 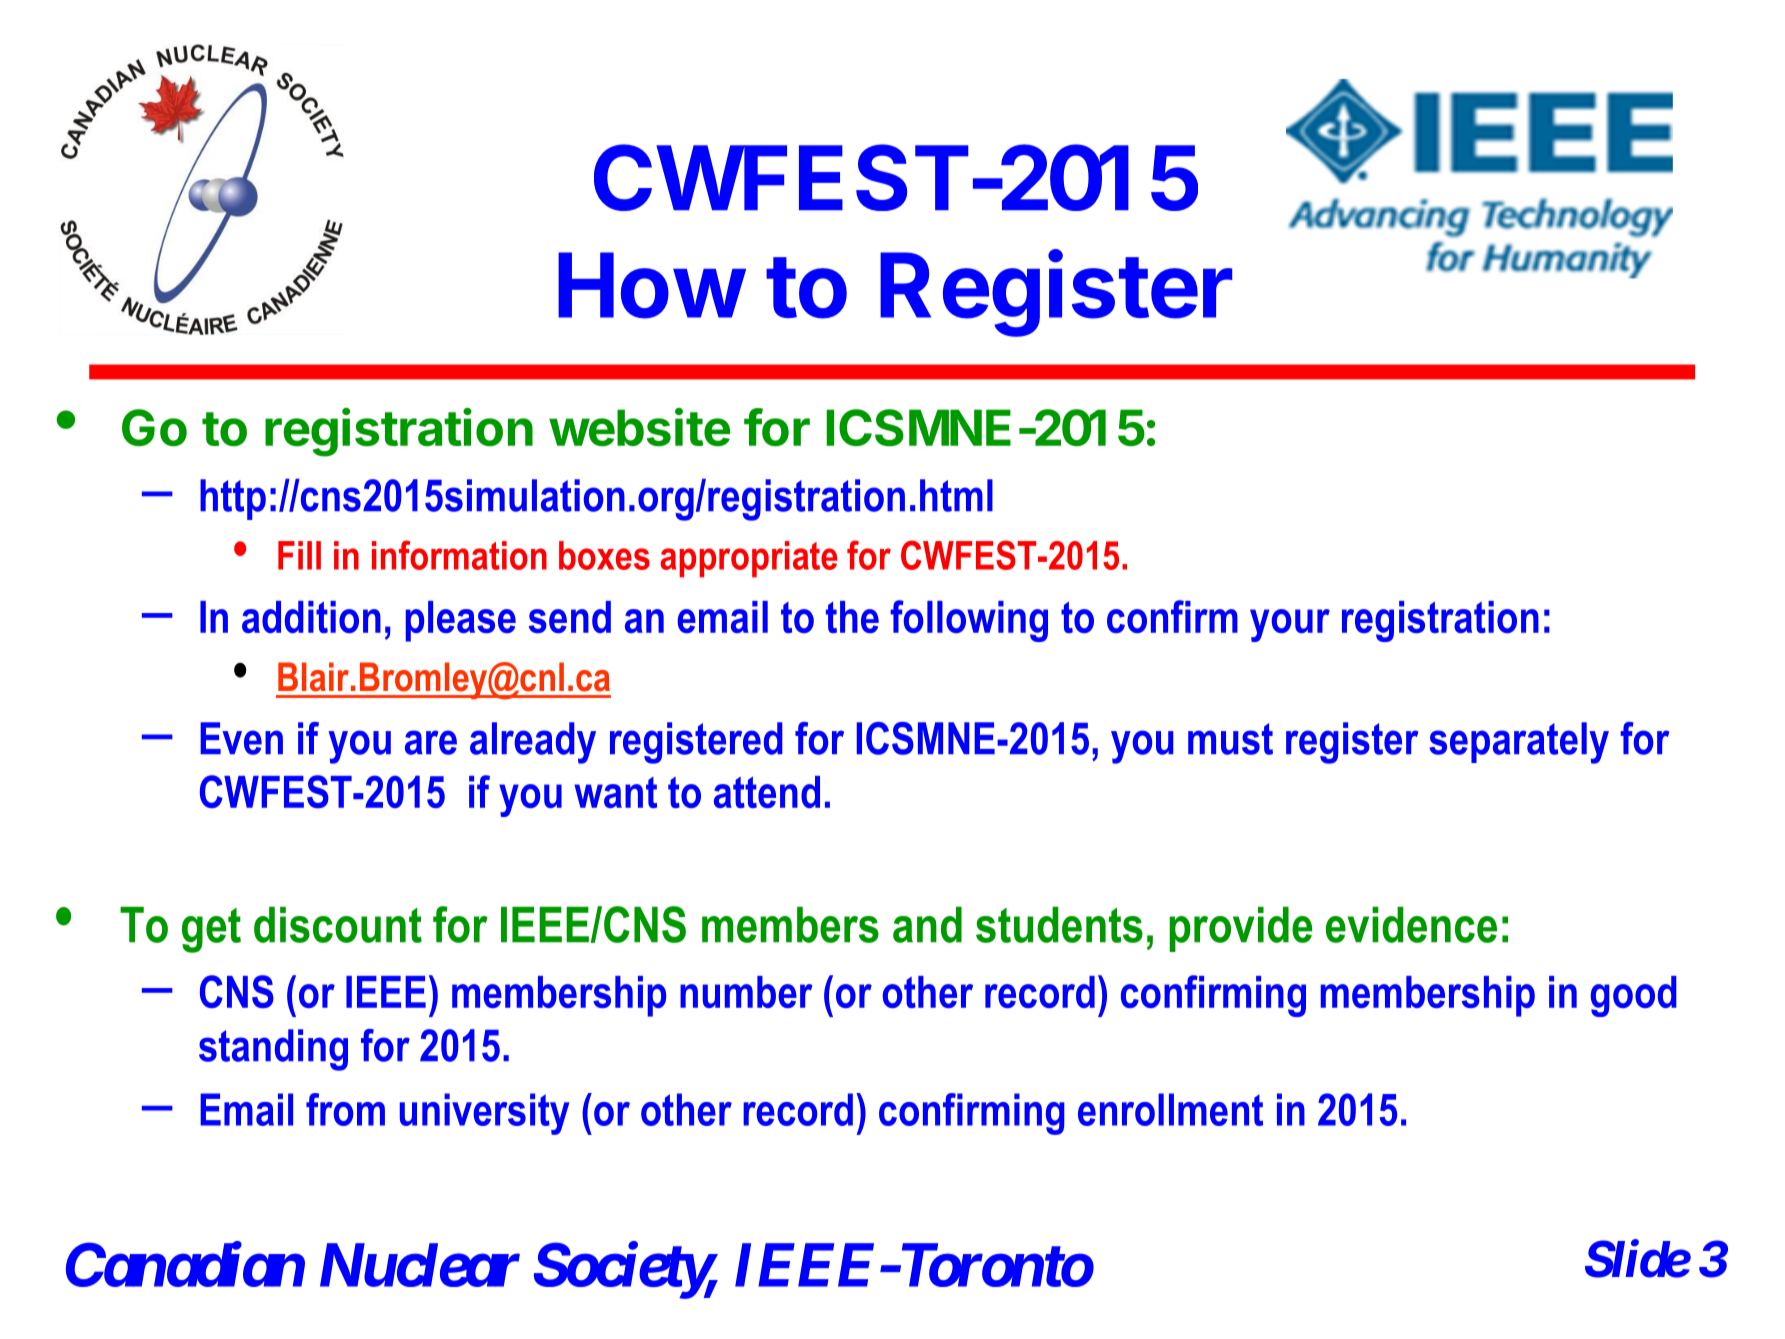 I want to click on are, so click(x=431, y=742).
